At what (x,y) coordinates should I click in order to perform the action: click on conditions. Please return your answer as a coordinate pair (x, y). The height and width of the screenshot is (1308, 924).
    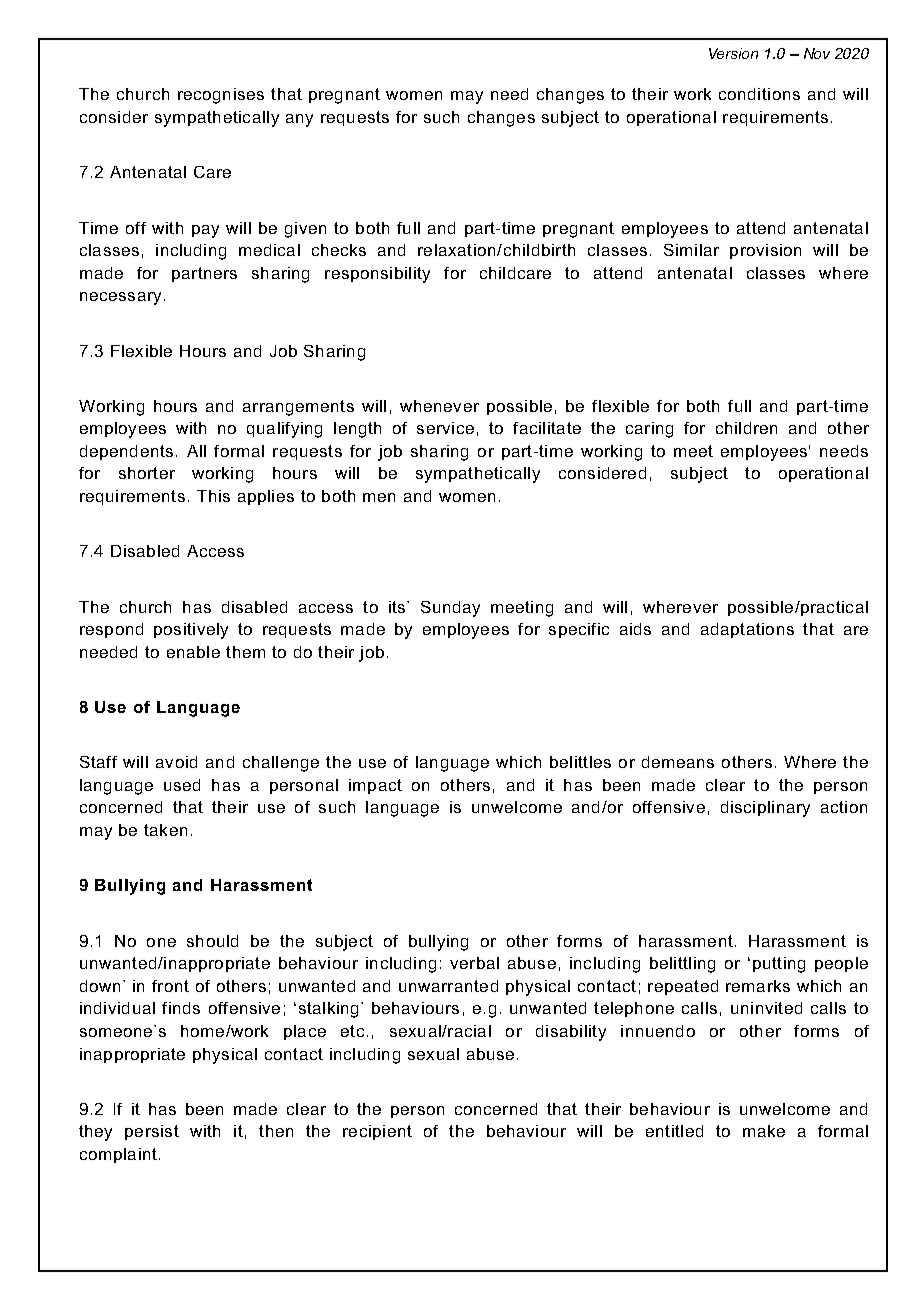
    Looking at the image, I should click on (759, 94).
